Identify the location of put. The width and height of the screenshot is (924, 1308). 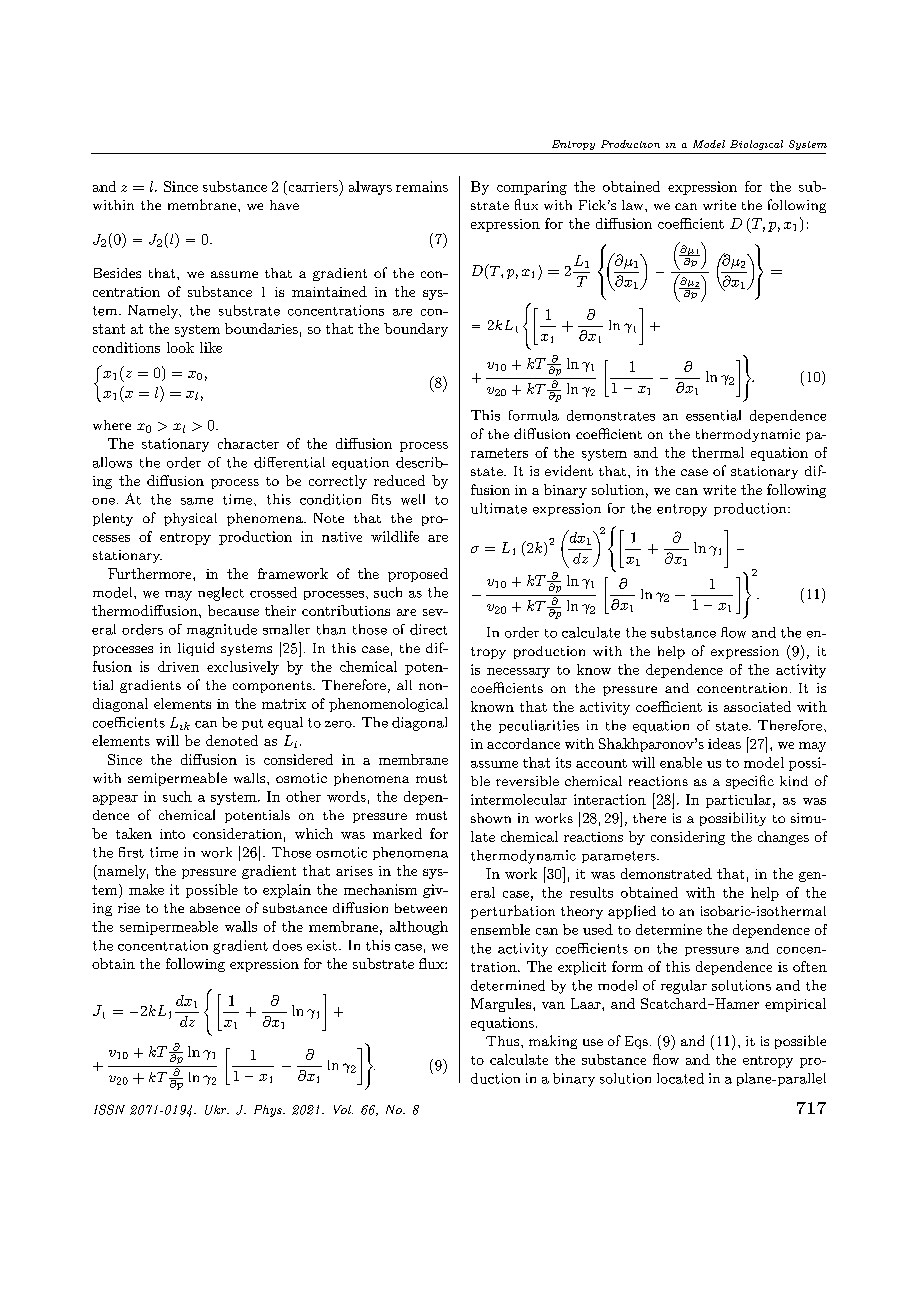
(252, 724).
